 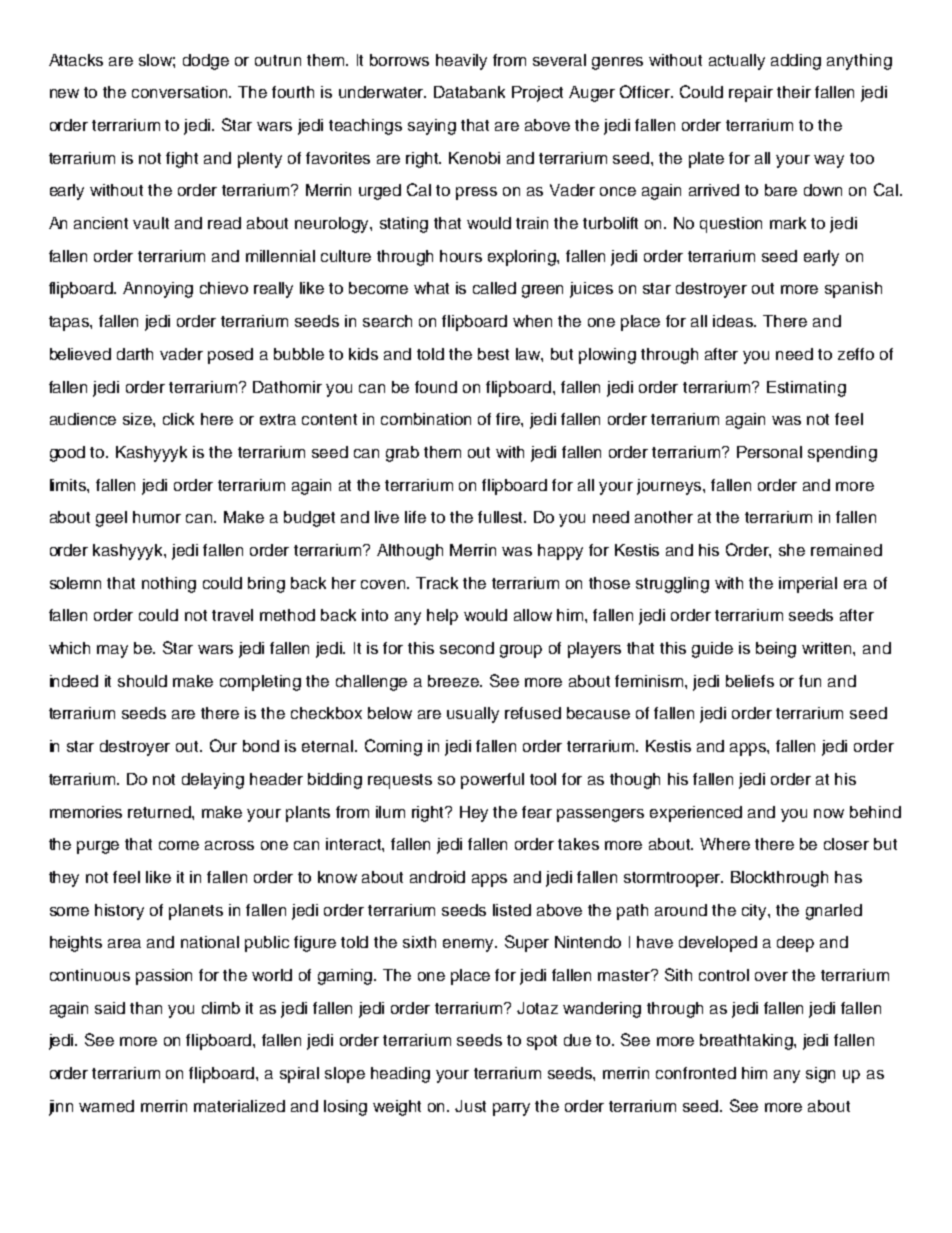 I want to click on sign, so click(x=820, y=1075).
